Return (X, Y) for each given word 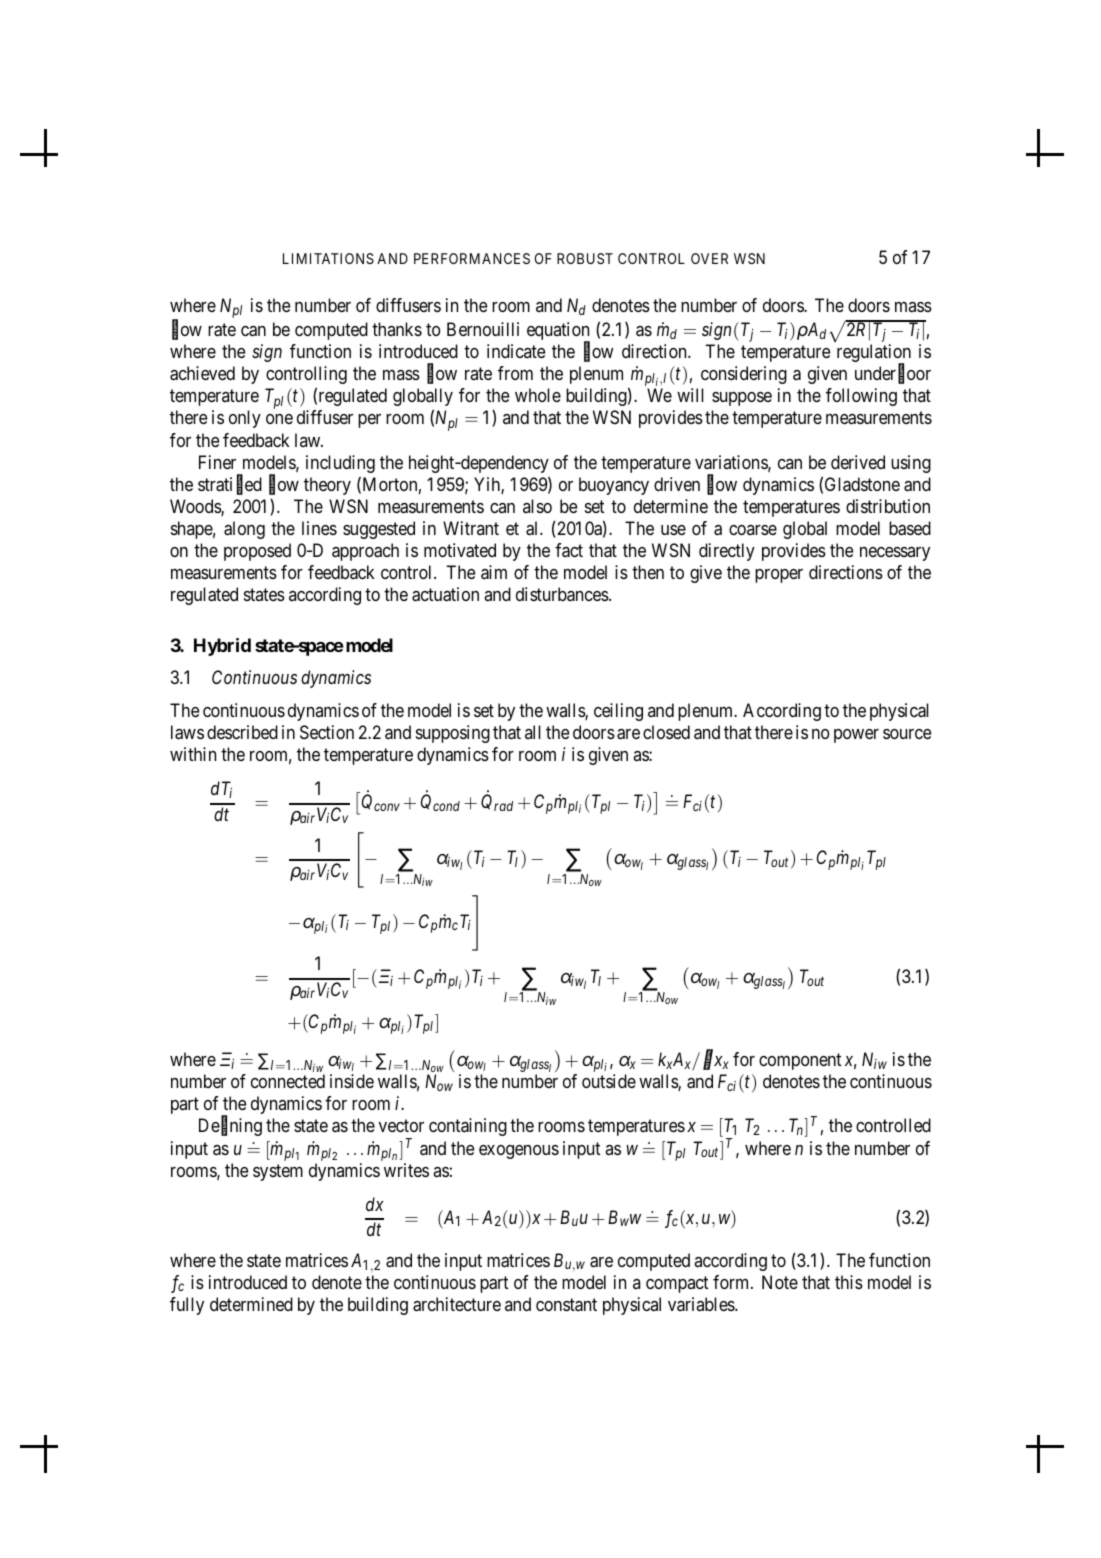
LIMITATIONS (328, 258)
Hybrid (222, 647)
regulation (874, 354)
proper (779, 576)
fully (187, 1306)
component (800, 1061)
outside (609, 1081)
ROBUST (585, 258)
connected (288, 1081)
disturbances (563, 594)
